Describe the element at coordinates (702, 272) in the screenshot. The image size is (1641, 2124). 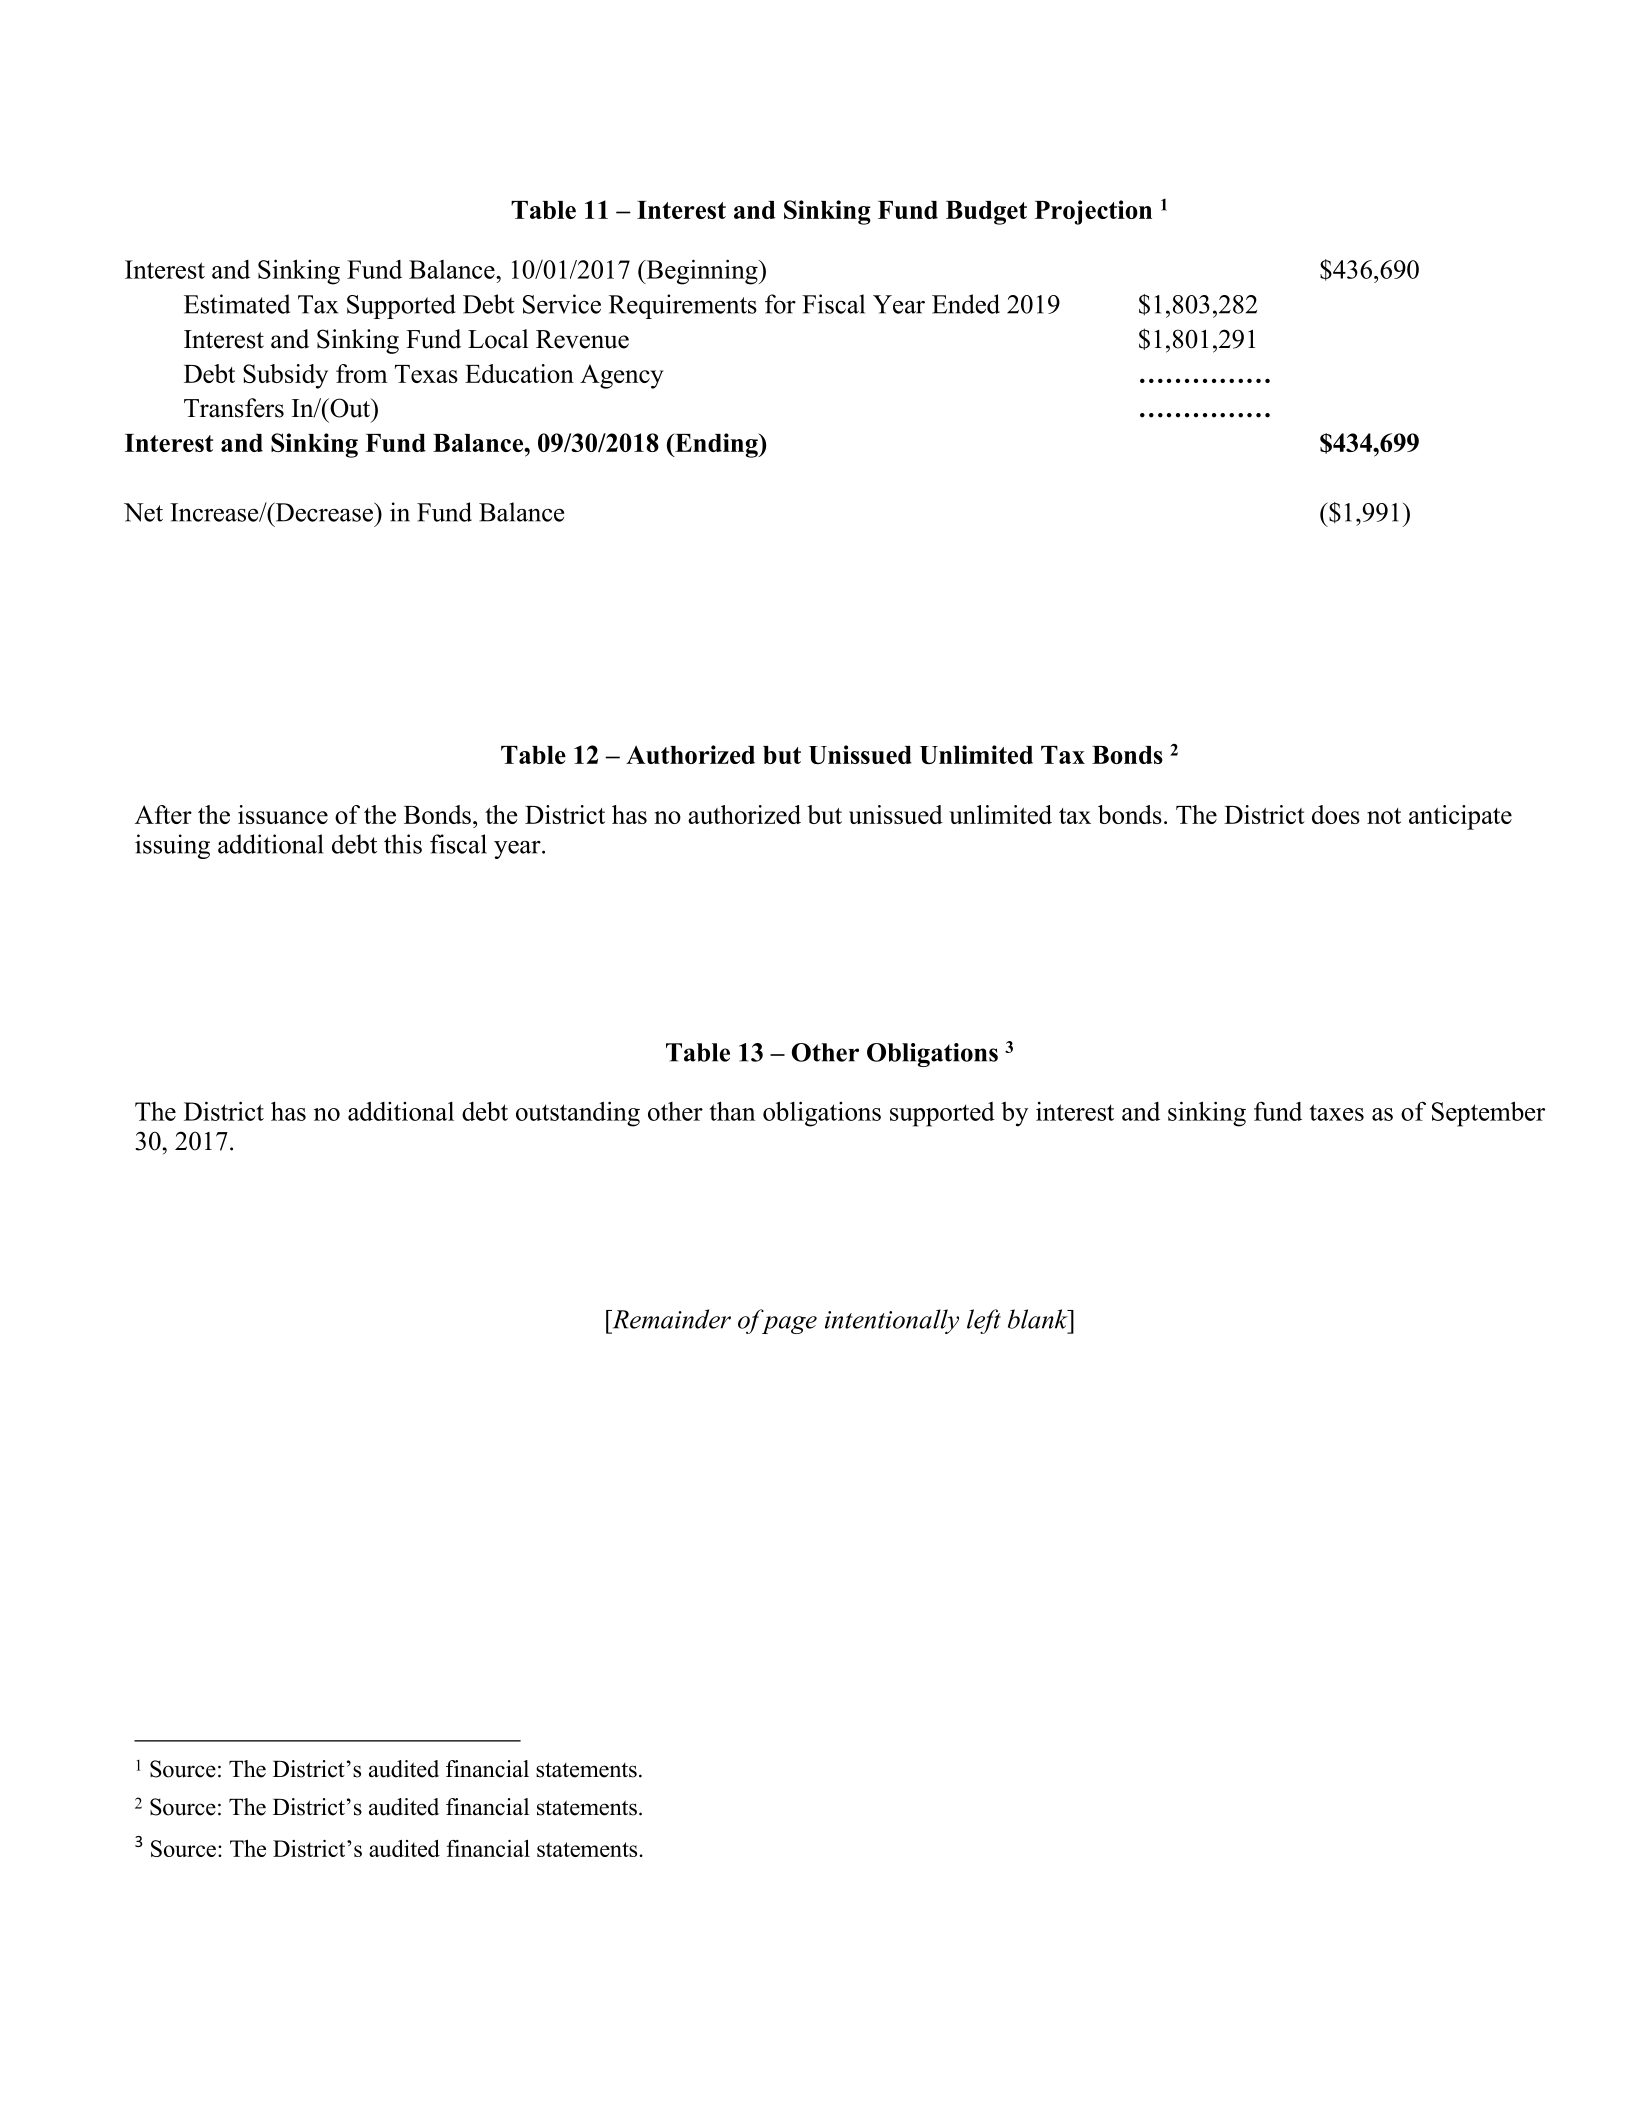
I see `Beginning` at that location.
